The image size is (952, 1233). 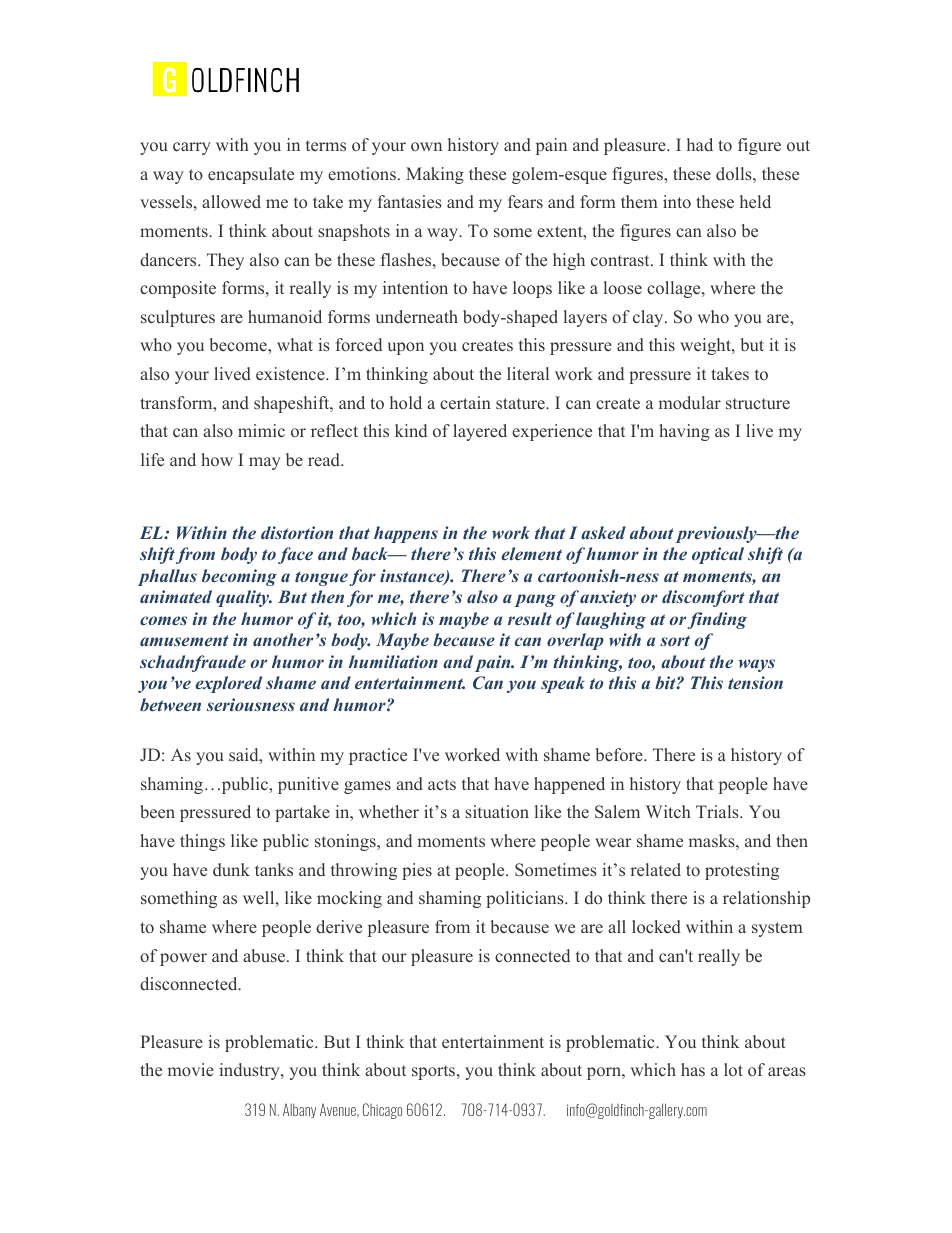 I want to click on how, so click(x=217, y=459).
